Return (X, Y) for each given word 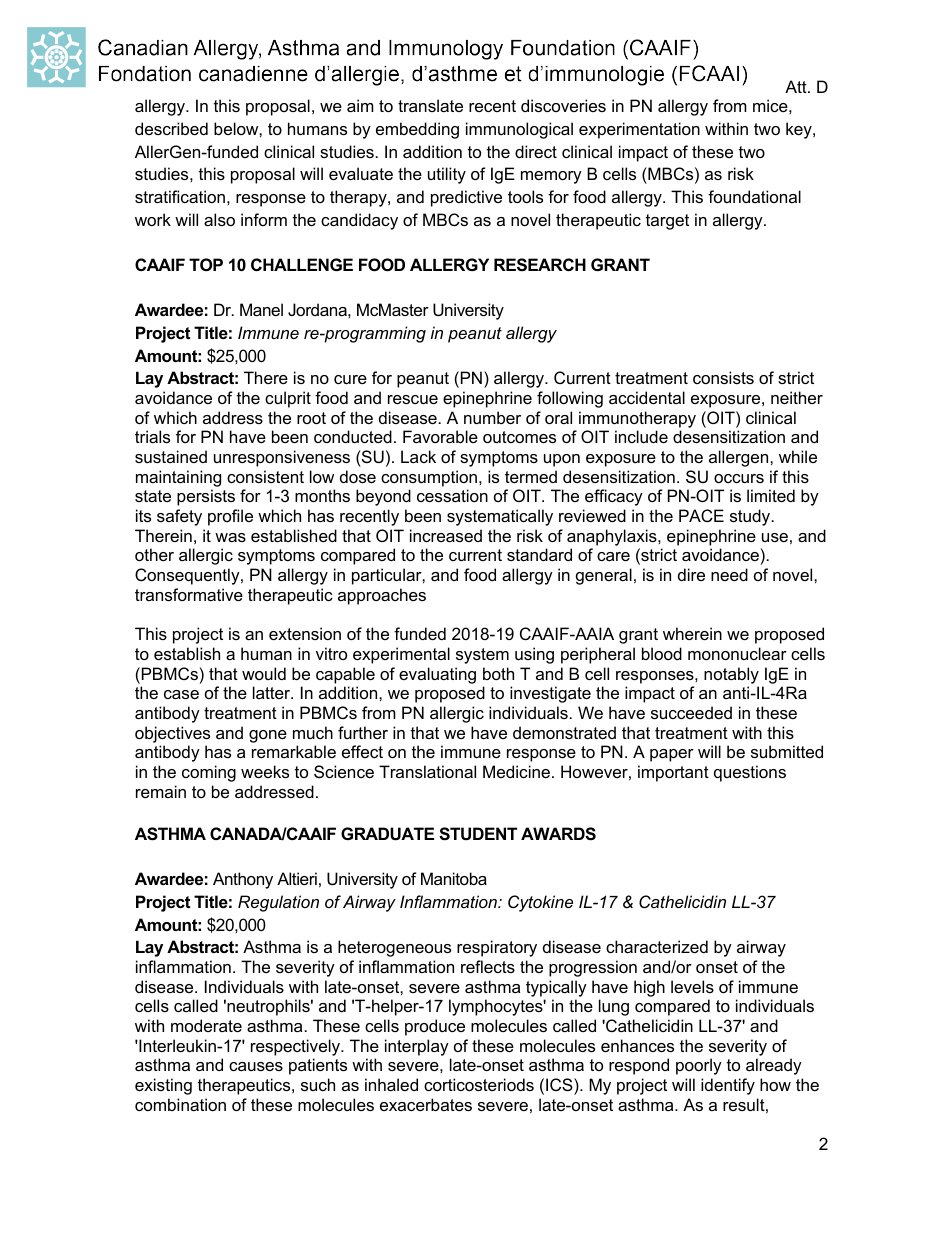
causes (256, 1066)
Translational (427, 771)
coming (209, 773)
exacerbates (426, 1104)
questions (750, 773)
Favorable (440, 436)
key (800, 130)
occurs (739, 478)
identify (728, 1086)
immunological (519, 130)
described (171, 128)
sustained (171, 456)
